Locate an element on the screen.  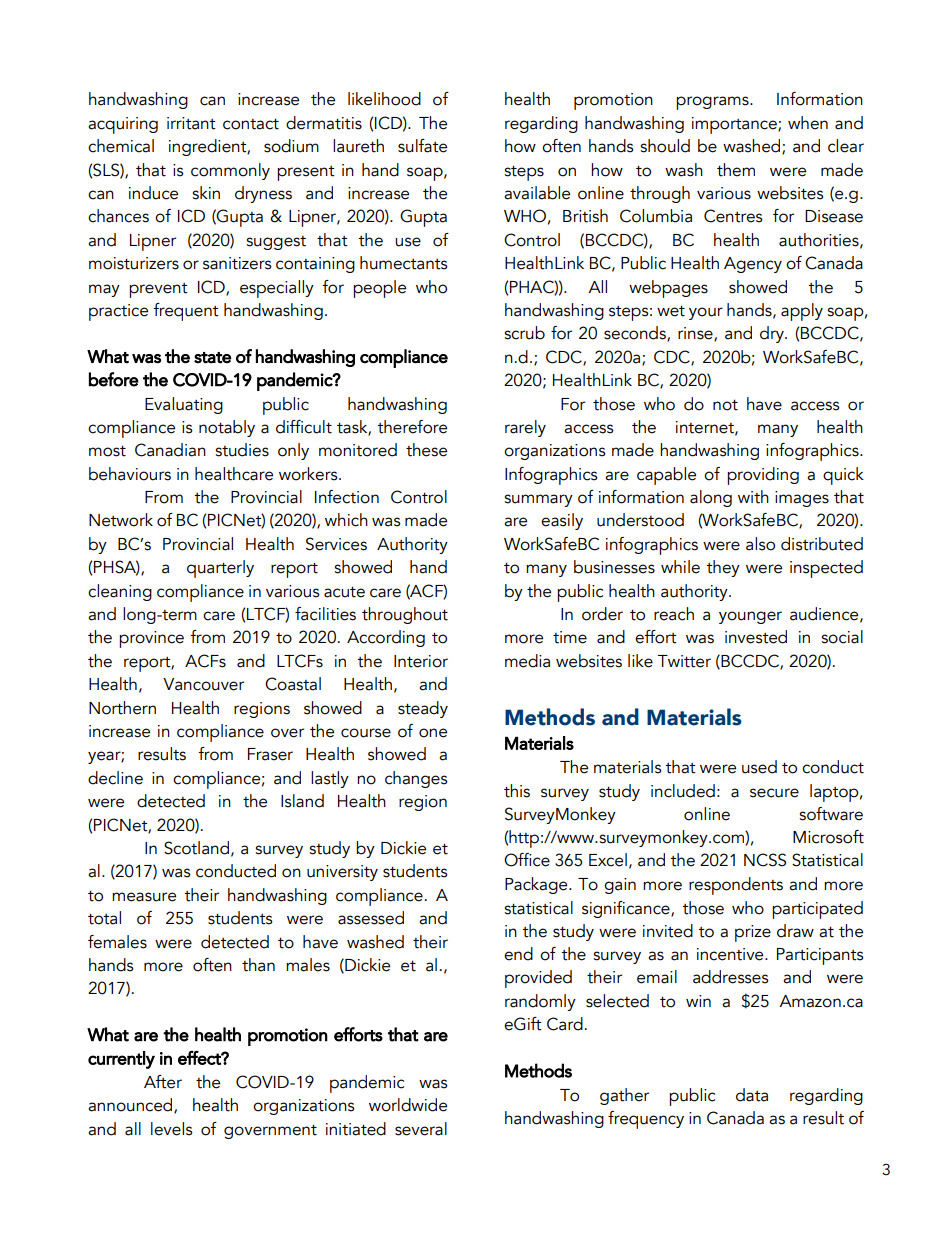
providing is located at coordinates (763, 476).
